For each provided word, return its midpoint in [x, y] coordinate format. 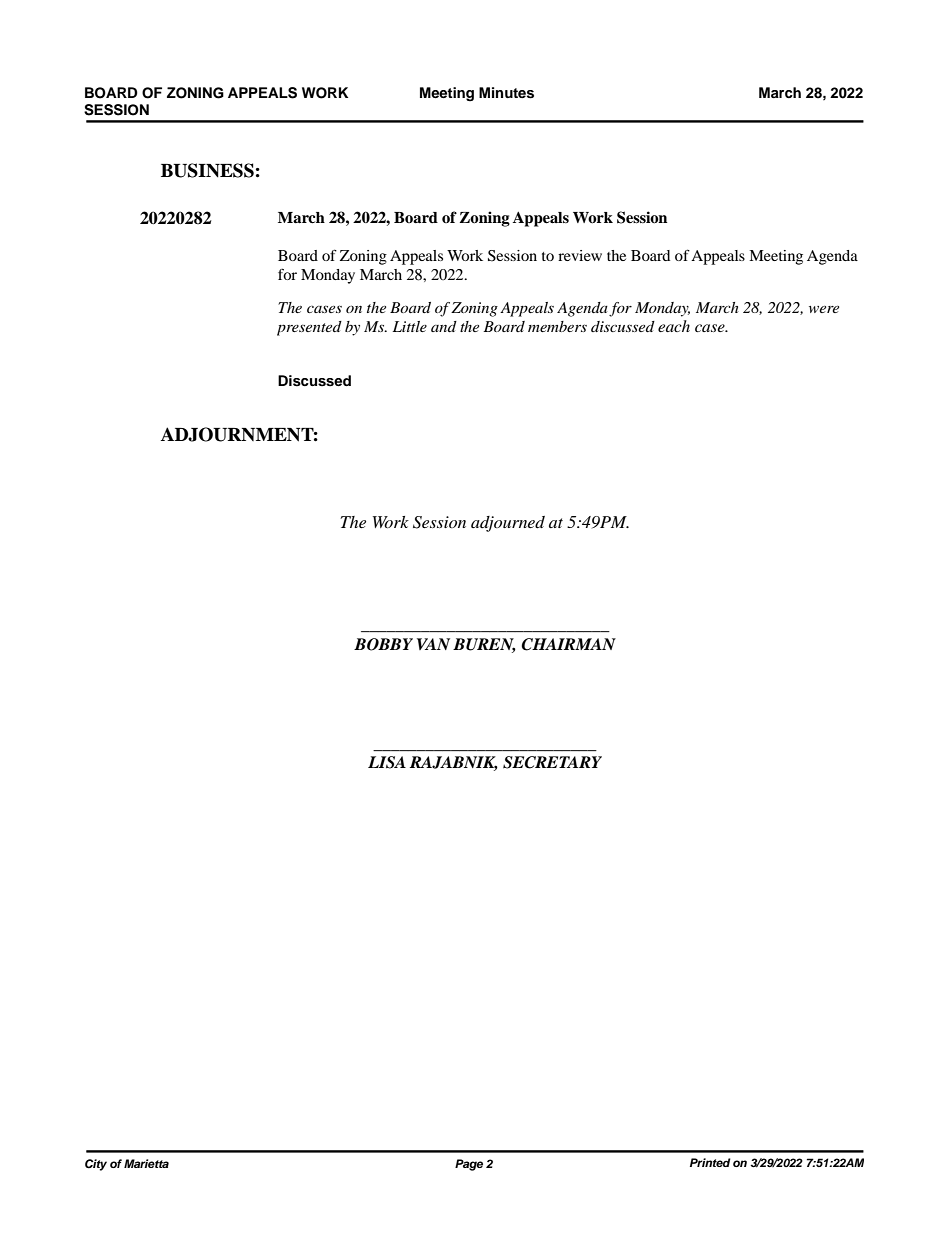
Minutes [506, 93]
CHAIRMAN [568, 644]
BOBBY [383, 644]
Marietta [146, 1163]
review [580, 255]
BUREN [484, 645]
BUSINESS [207, 170]
